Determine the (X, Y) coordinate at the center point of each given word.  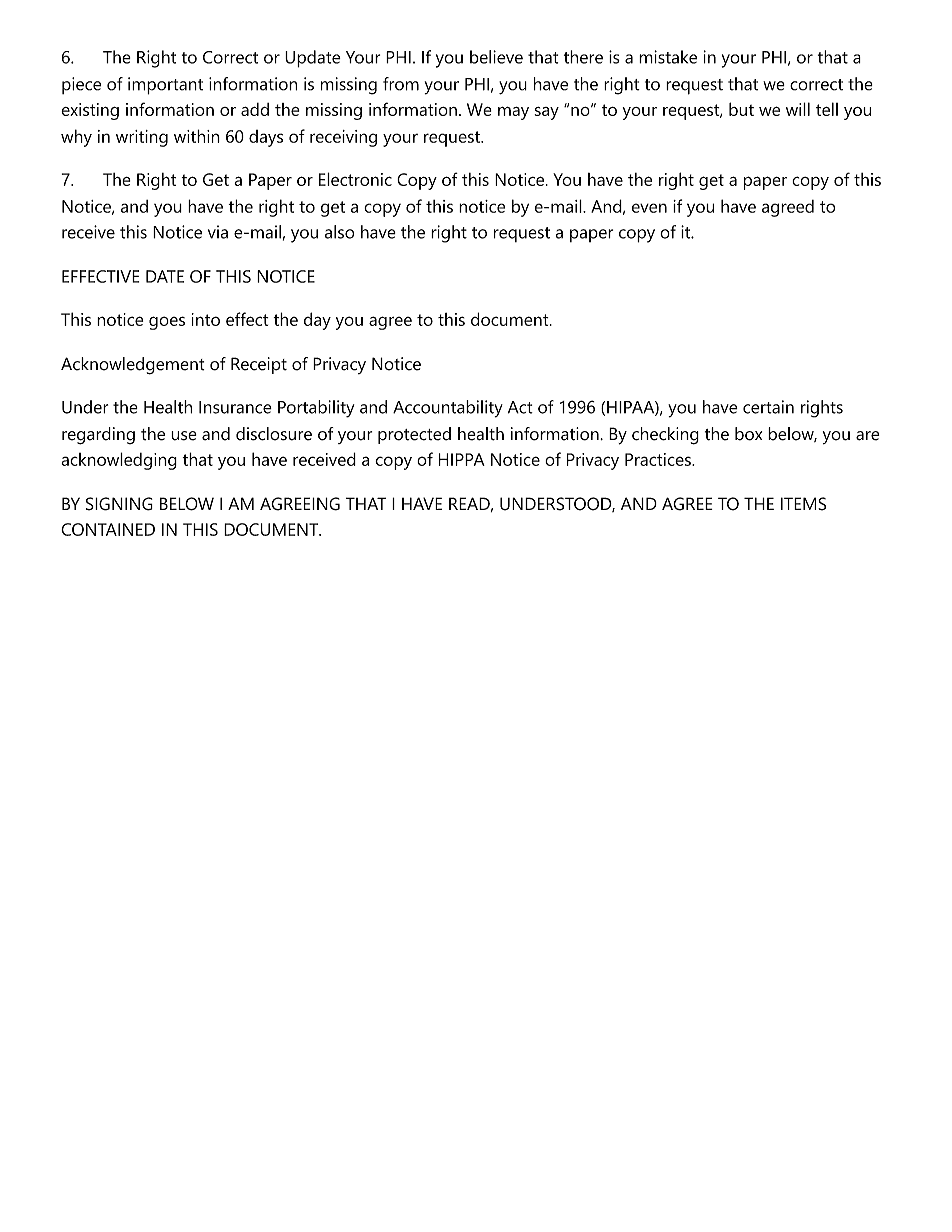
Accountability (448, 409)
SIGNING (119, 504)
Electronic (355, 179)
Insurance (235, 407)
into (206, 319)
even (649, 208)
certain (768, 407)
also (339, 232)
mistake (668, 57)
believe (496, 57)
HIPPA (462, 459)
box (748, 434)
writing (142, 138)
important (165, 86)
